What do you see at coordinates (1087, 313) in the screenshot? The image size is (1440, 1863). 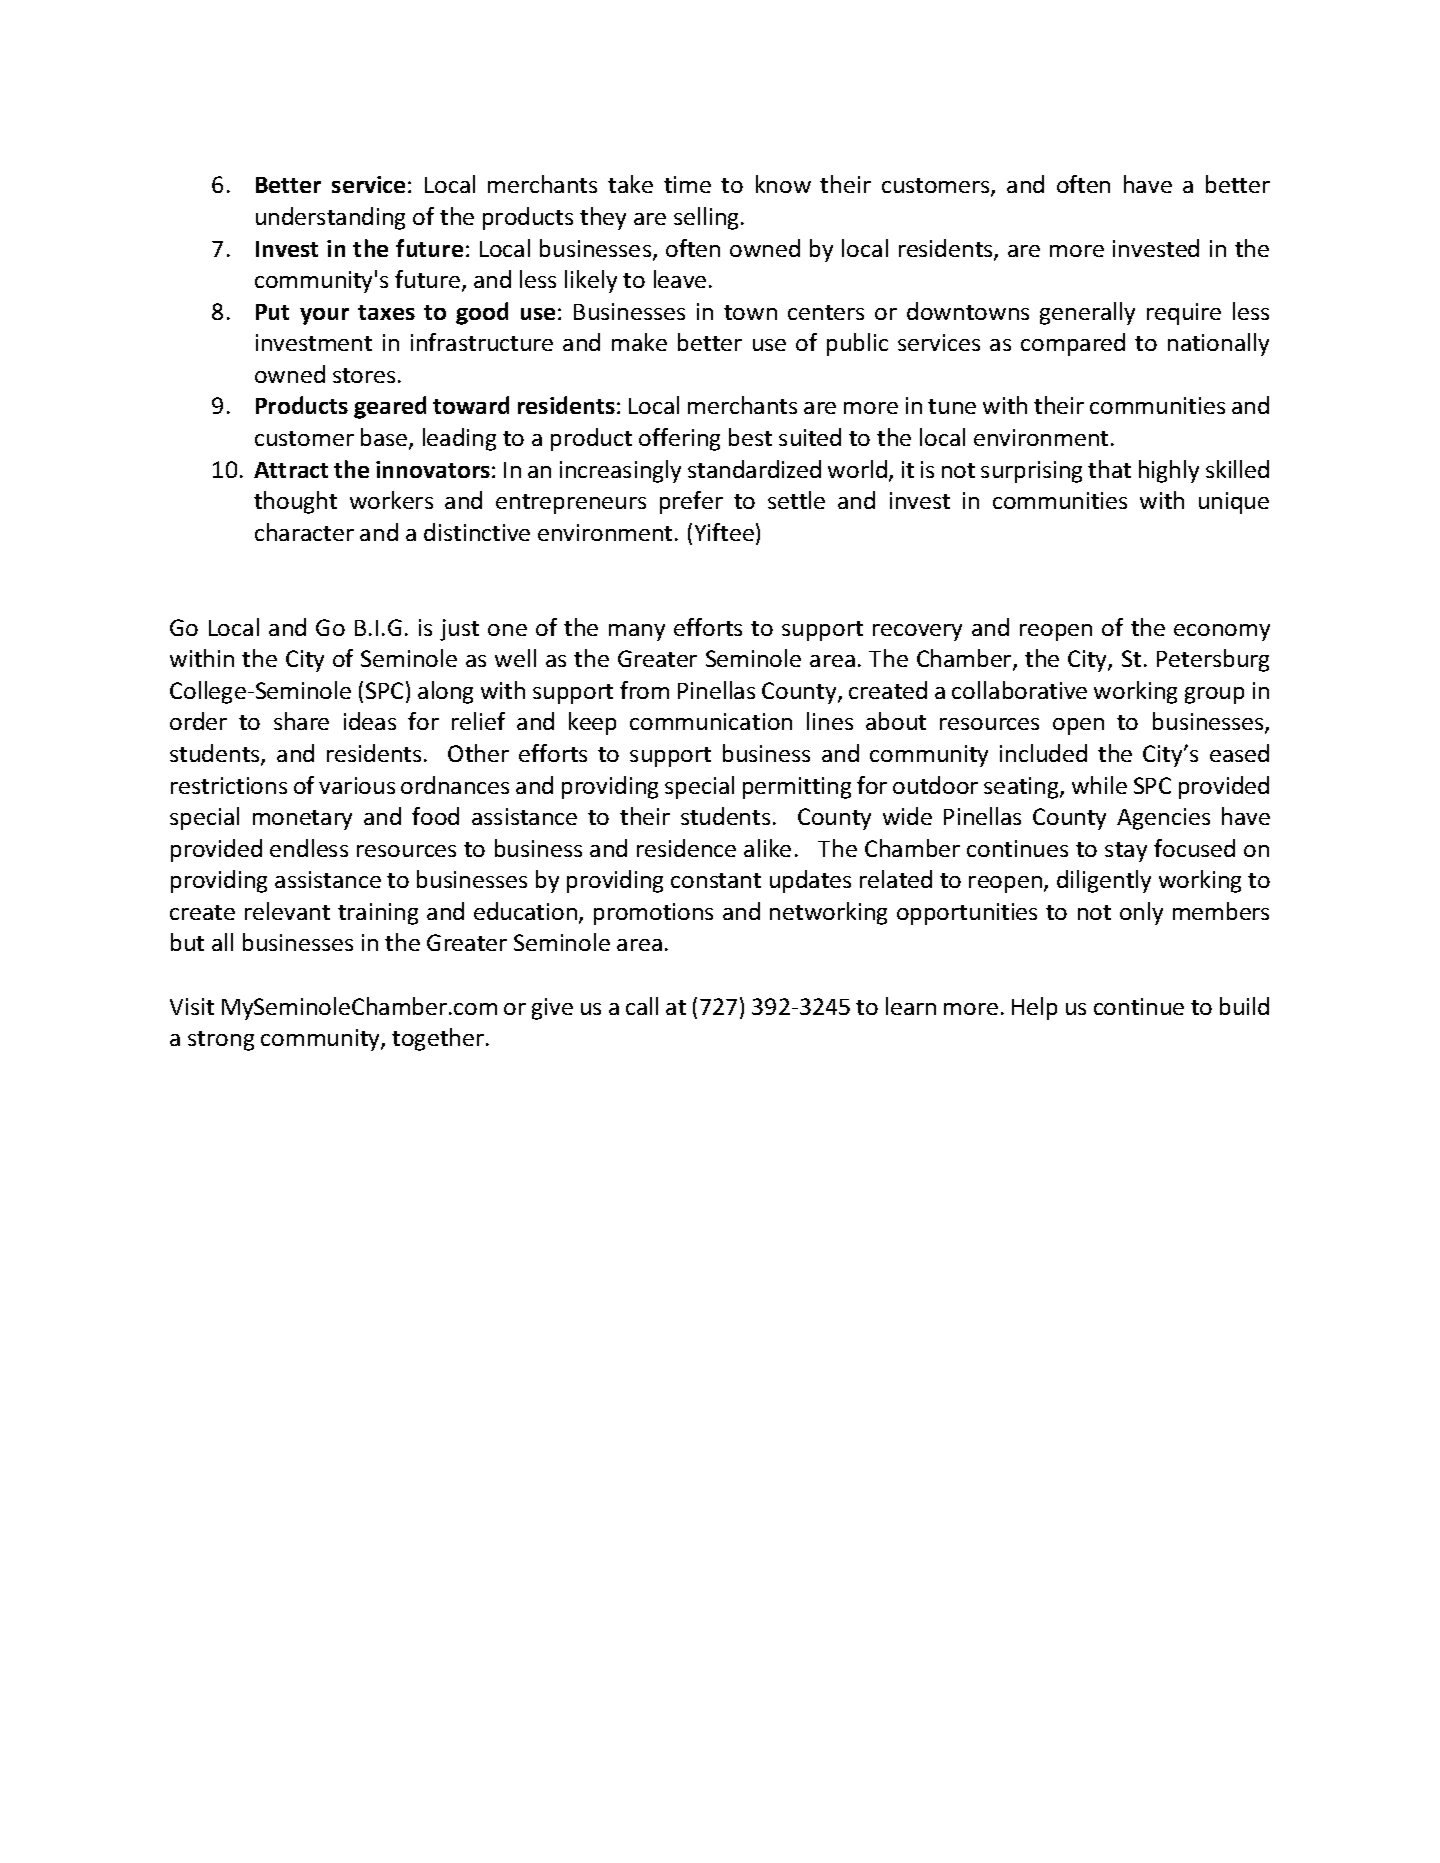 I see `generally` at bounding box center [1087, 313].
